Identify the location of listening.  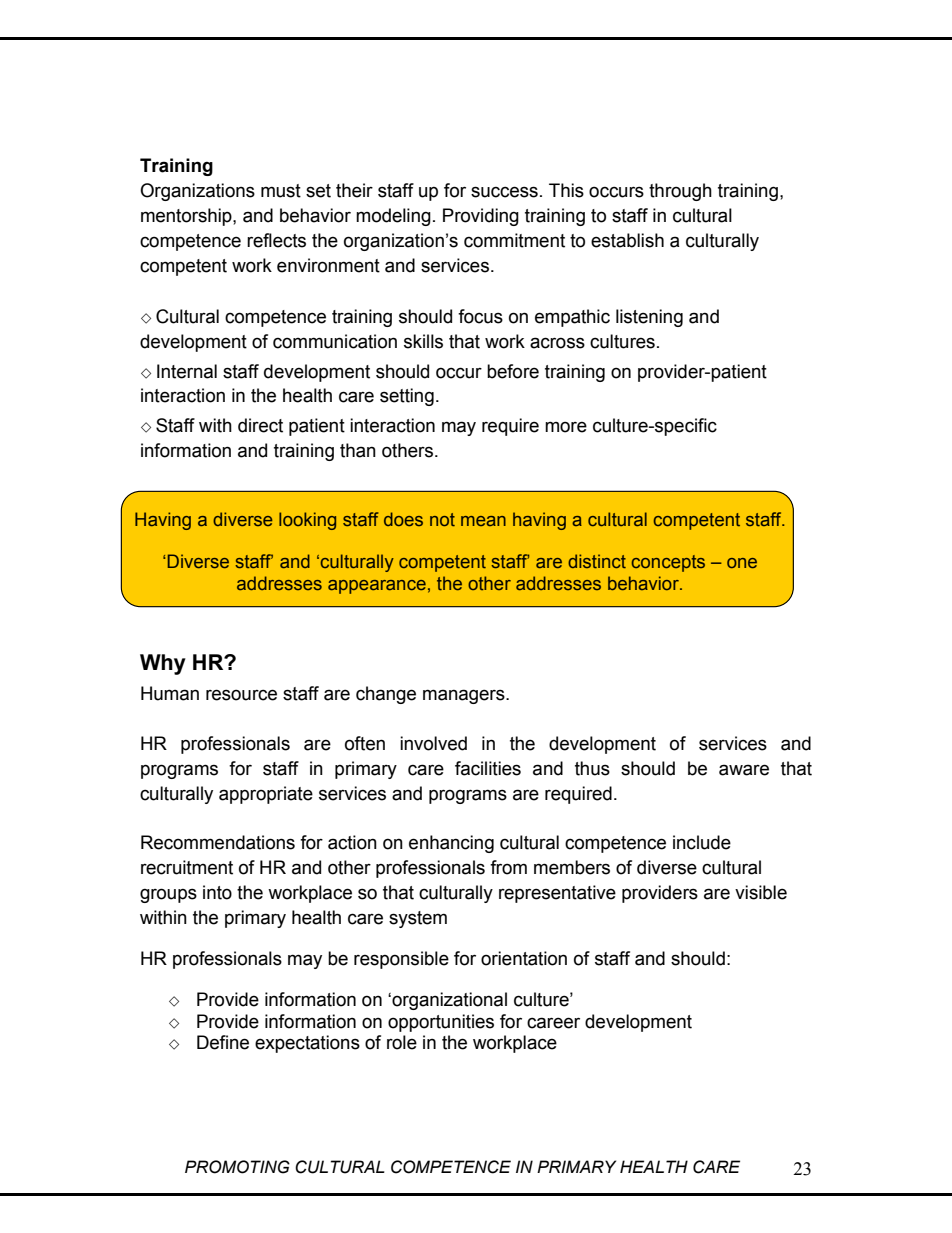
(649, 318).
